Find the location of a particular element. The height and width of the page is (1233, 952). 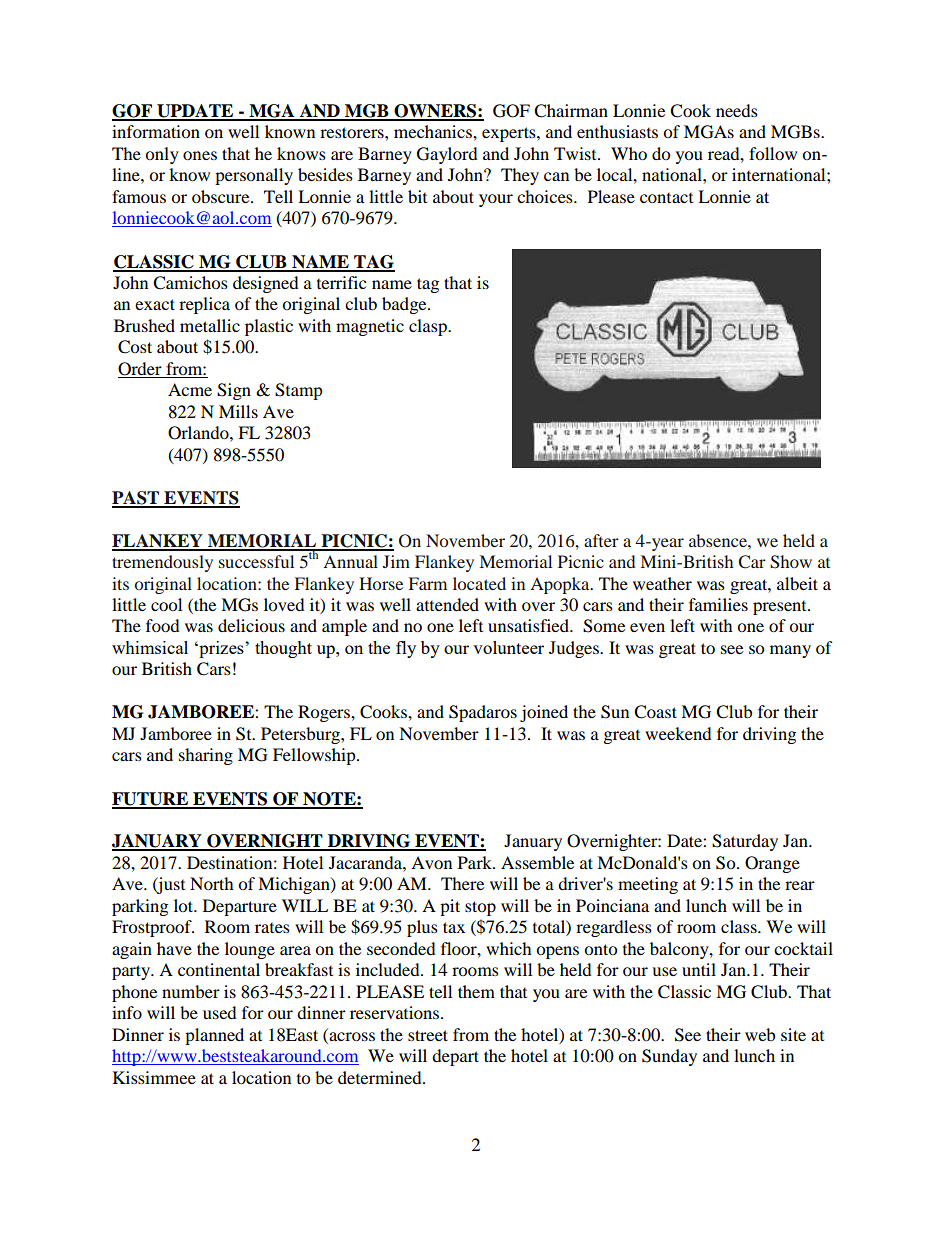

needs is located at coordinates (737, 110).
